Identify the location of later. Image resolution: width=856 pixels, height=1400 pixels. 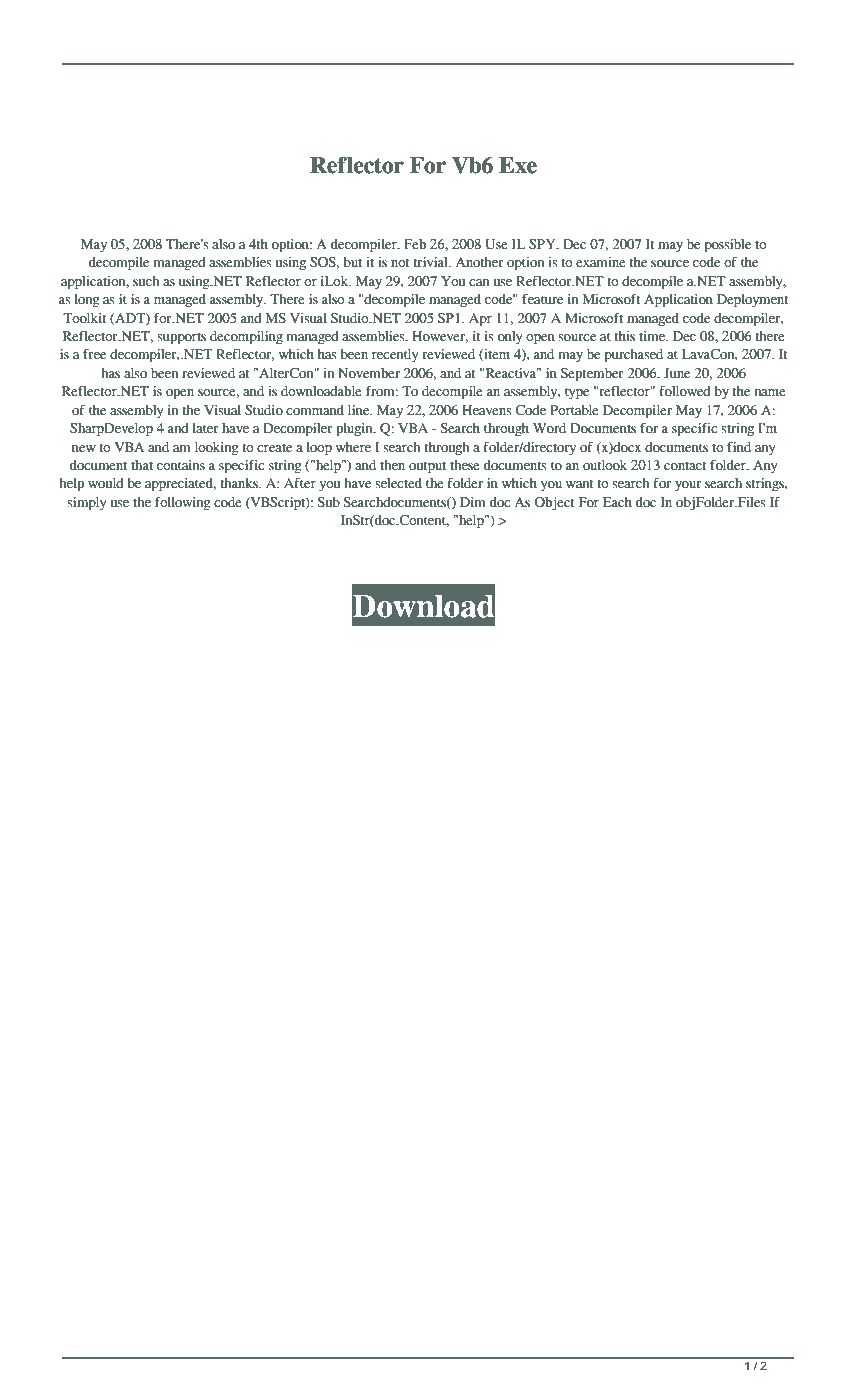
(206, 428).
